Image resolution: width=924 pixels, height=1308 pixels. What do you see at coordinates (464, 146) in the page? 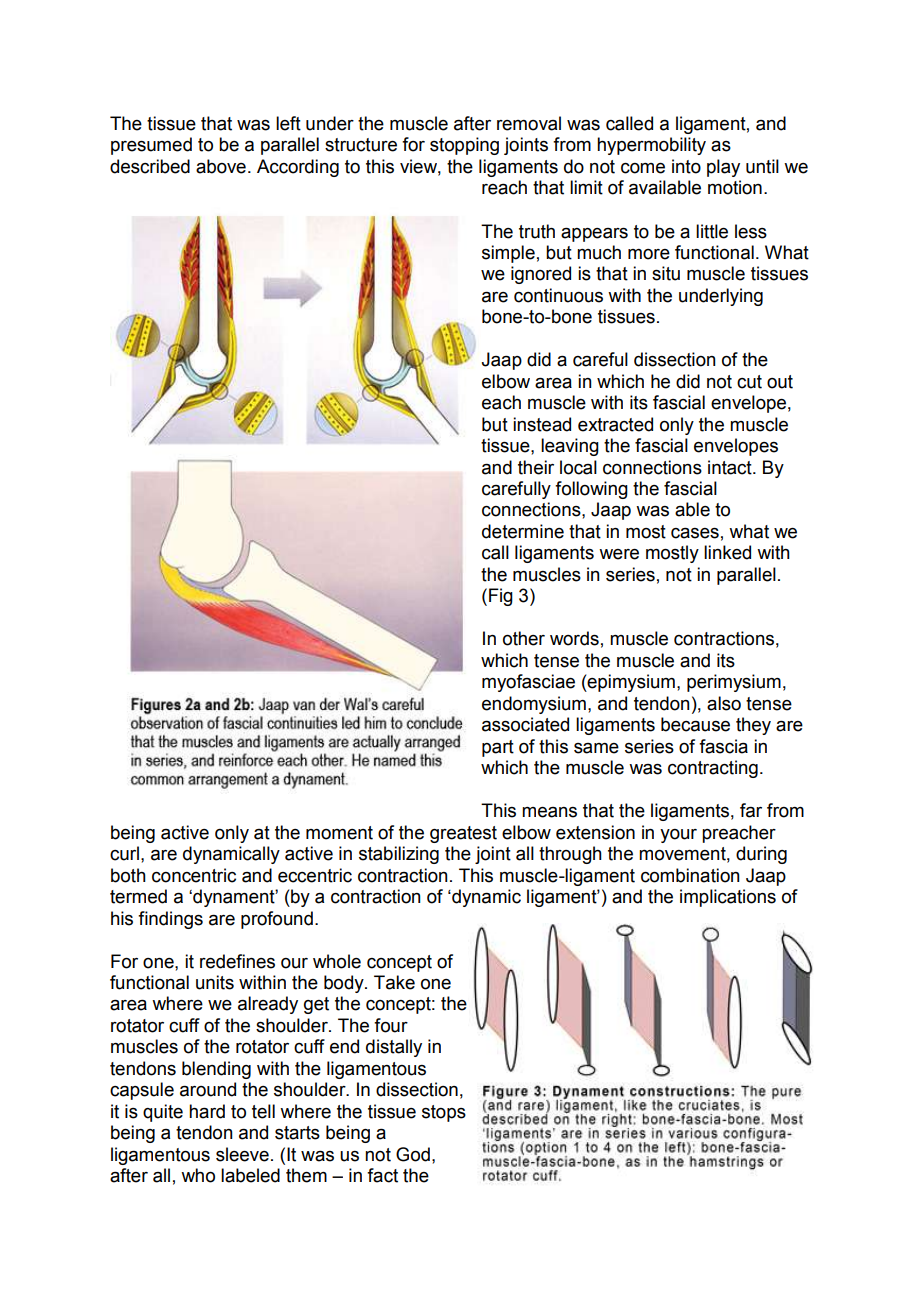
I see `stopping` at bounding box center [464, 146].
